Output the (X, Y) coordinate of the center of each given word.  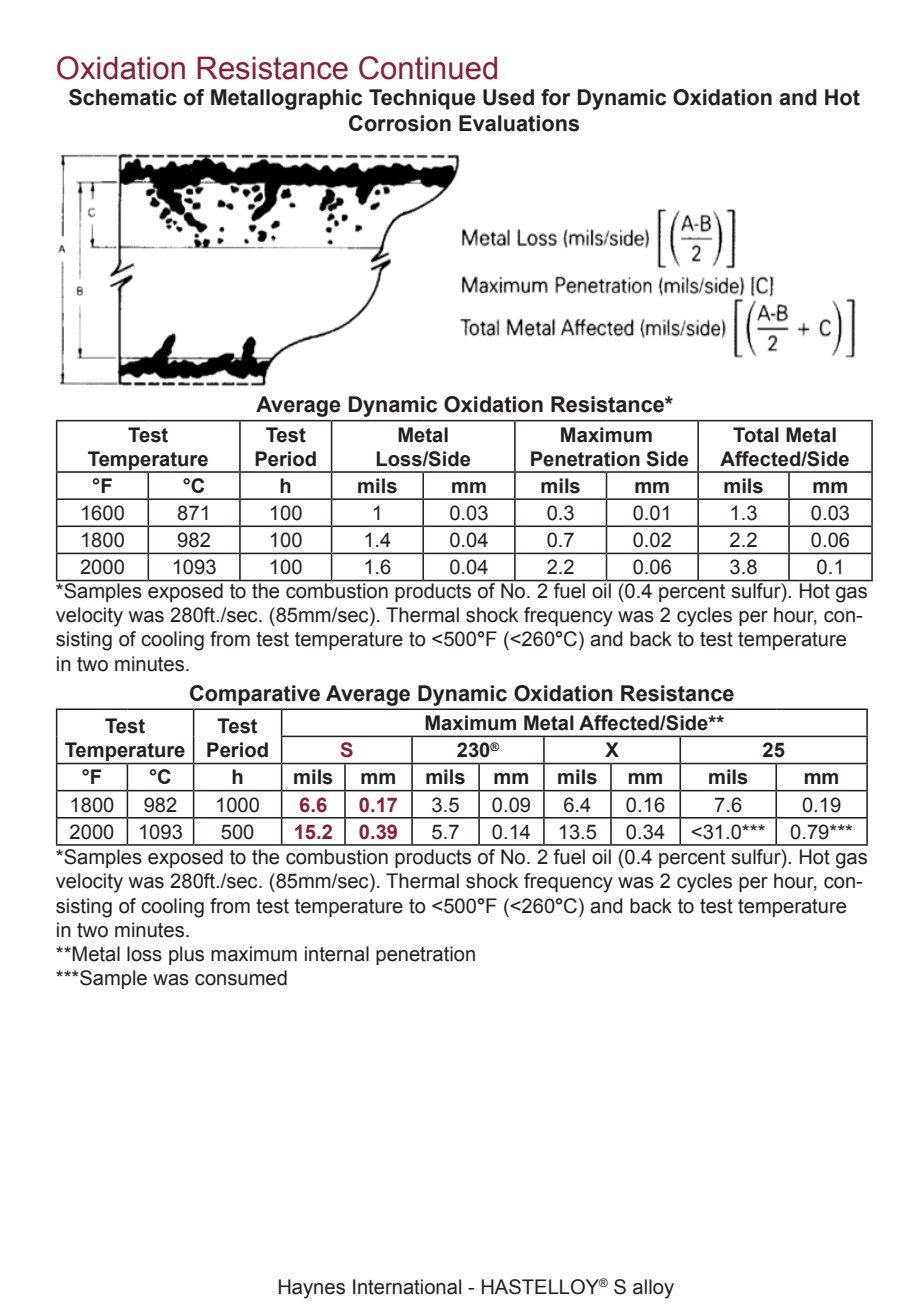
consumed (241, 978)
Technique (422, 99)
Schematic (123, 97)
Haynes (312, 1289)
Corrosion (400, 123)
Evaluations (519, 123)
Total (756, 435)
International (407, 1287)
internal (337, 954)
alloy (653, 1289)
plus (186, 955)
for (556, 97)
